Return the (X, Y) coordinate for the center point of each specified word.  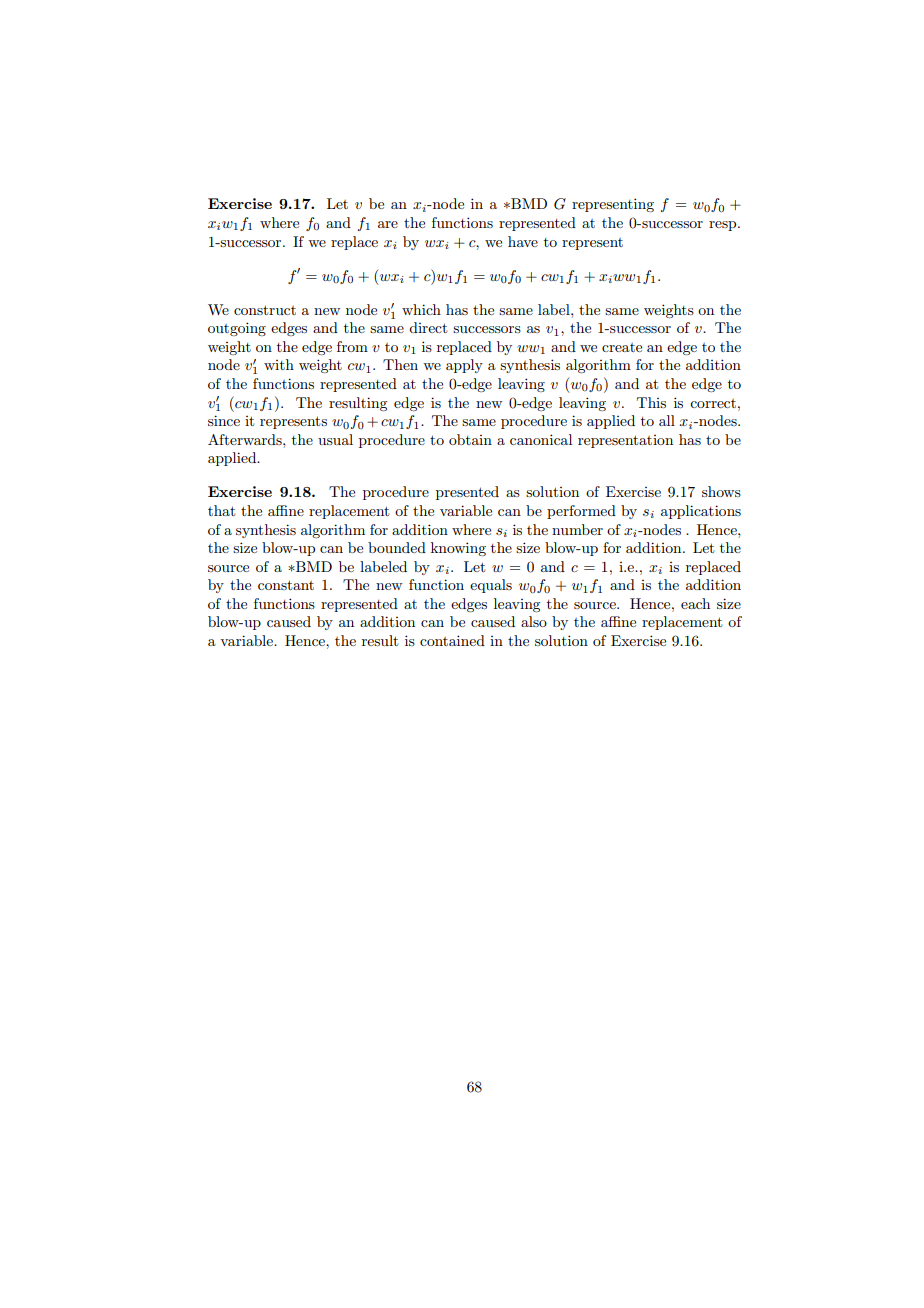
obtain (470, 439)
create (622, 347)
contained (452, 640)
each (695, 603)
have (523, 241)
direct (428, 327)
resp (724, 226)
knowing (458, 549)
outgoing (237, 329)
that (221, 510)
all (667, 420)
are (388, 224)
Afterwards (246, 439)
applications (701, 512)
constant (286, 585)
